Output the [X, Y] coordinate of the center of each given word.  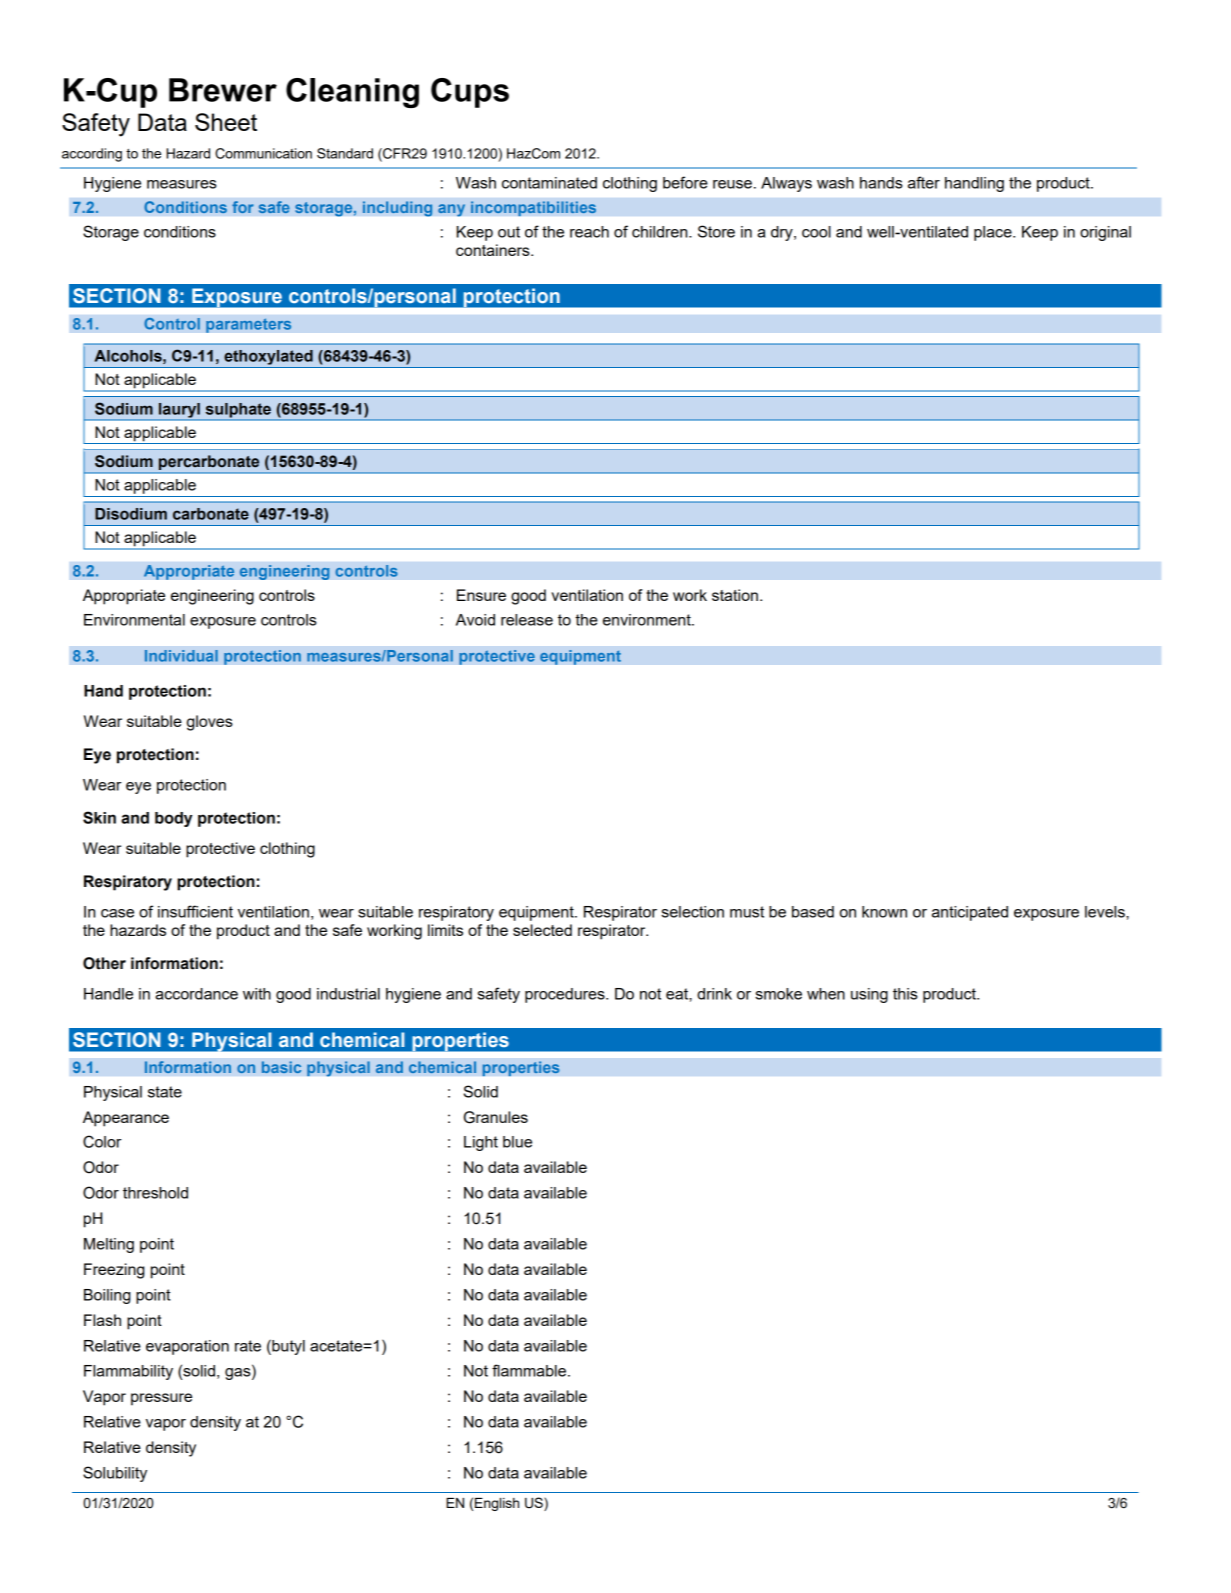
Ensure [481, 595]
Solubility [115, 1474]
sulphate [238, 411]
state [165, 1092]
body [173, 819]
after [924, 182]
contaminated [549, 183]
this [905, 994]
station [735, 595]
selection [692, 912]
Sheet [226, 122]
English [497, 1504]
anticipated [970, 913]
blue [517, 1142]
